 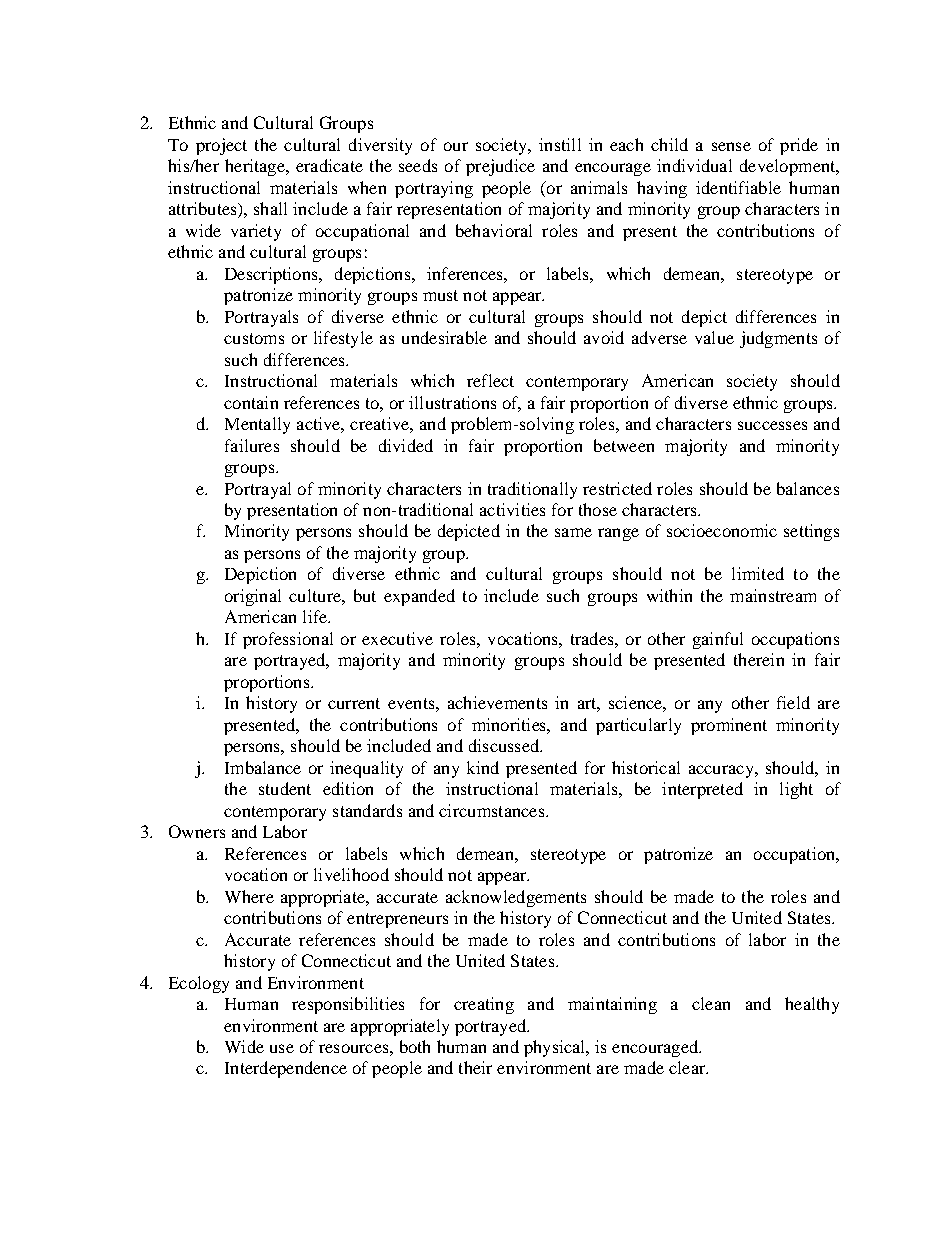 What do you see at coordinates (738, 187) in the document?
I see `identifiable` at bounding box center [738, 187].
